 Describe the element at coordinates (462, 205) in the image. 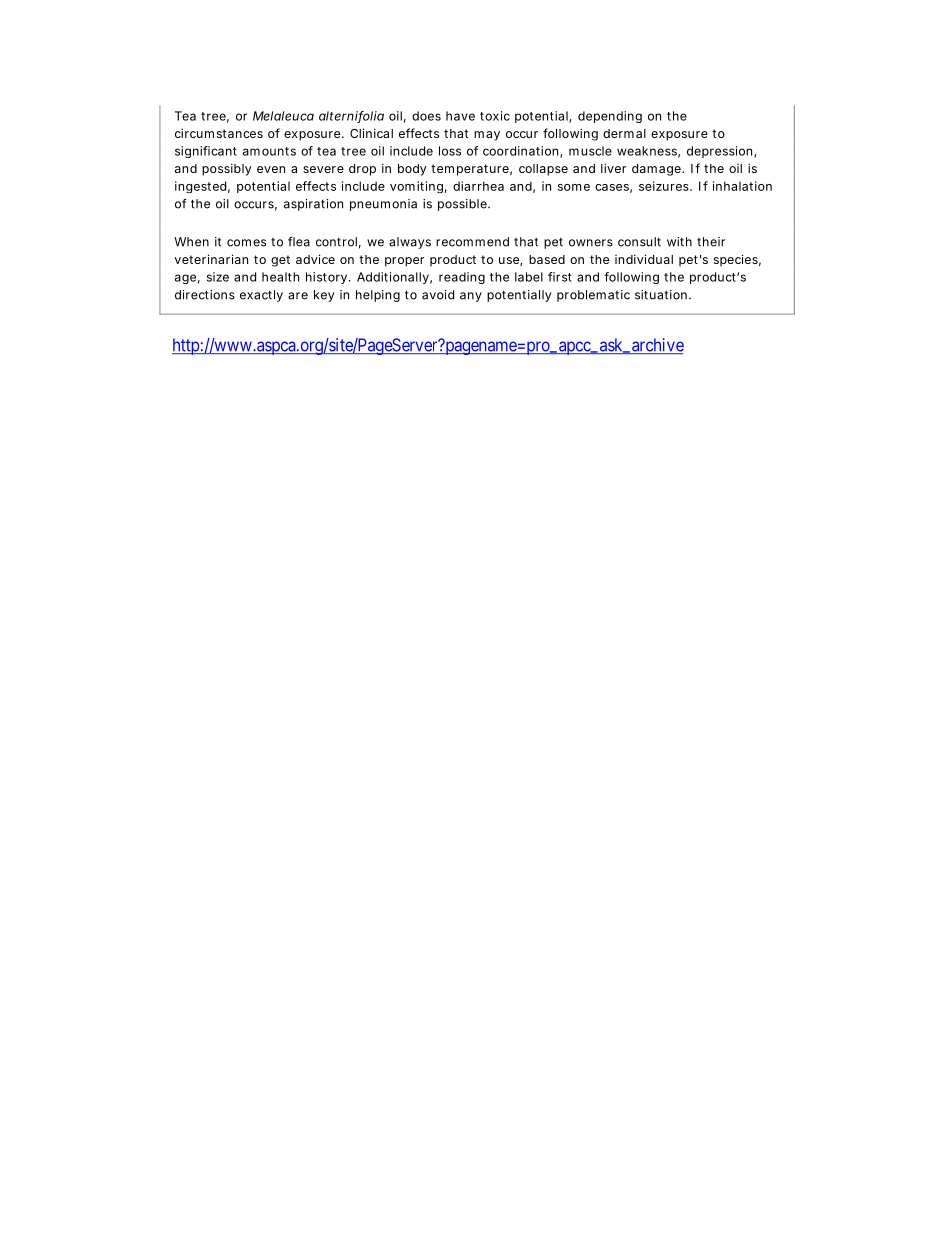

I see `possible` at that location.
